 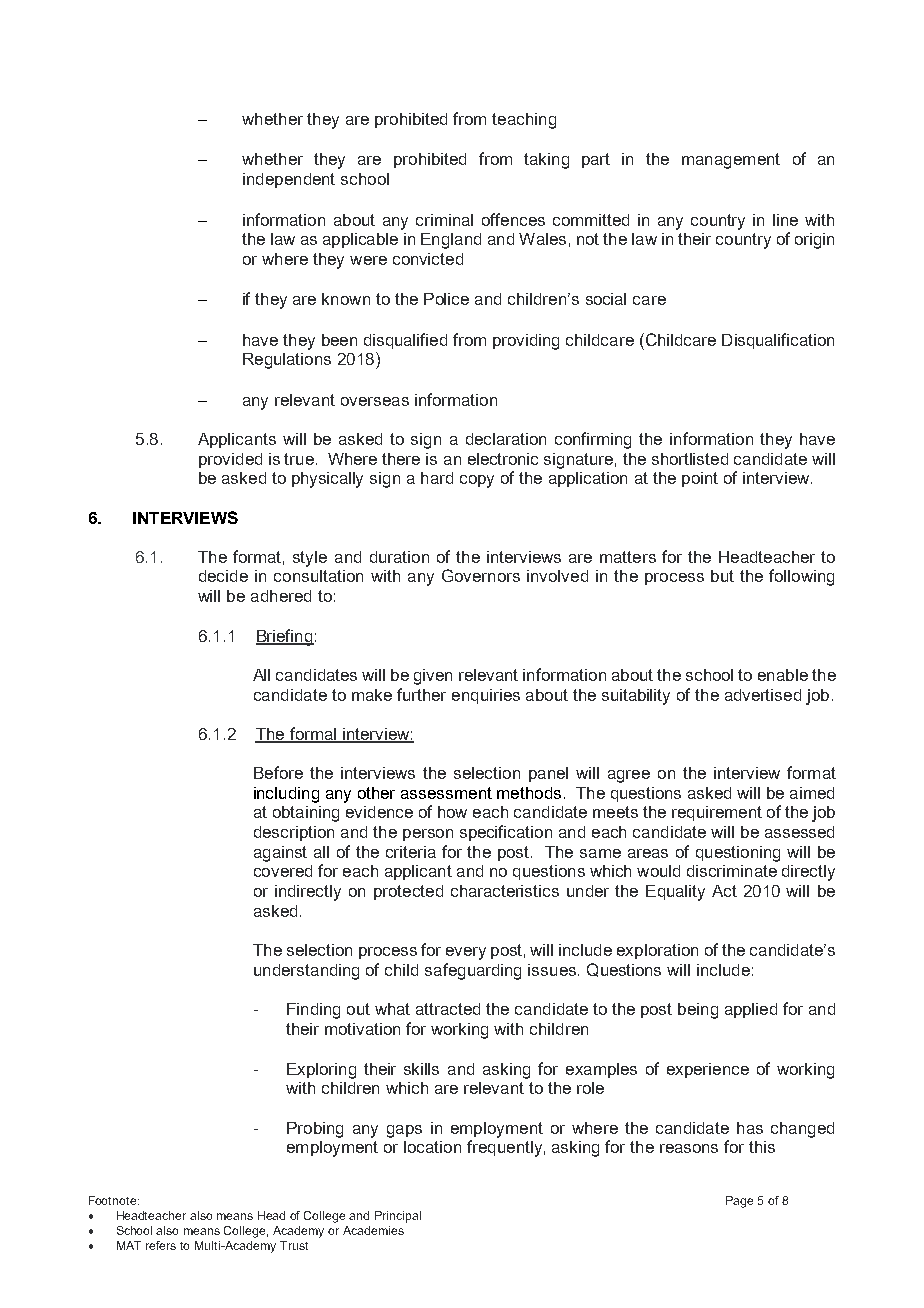 What do you see at coordinates (223, 576) in the document?
I see `decide` at bounding box center [223, 576].
